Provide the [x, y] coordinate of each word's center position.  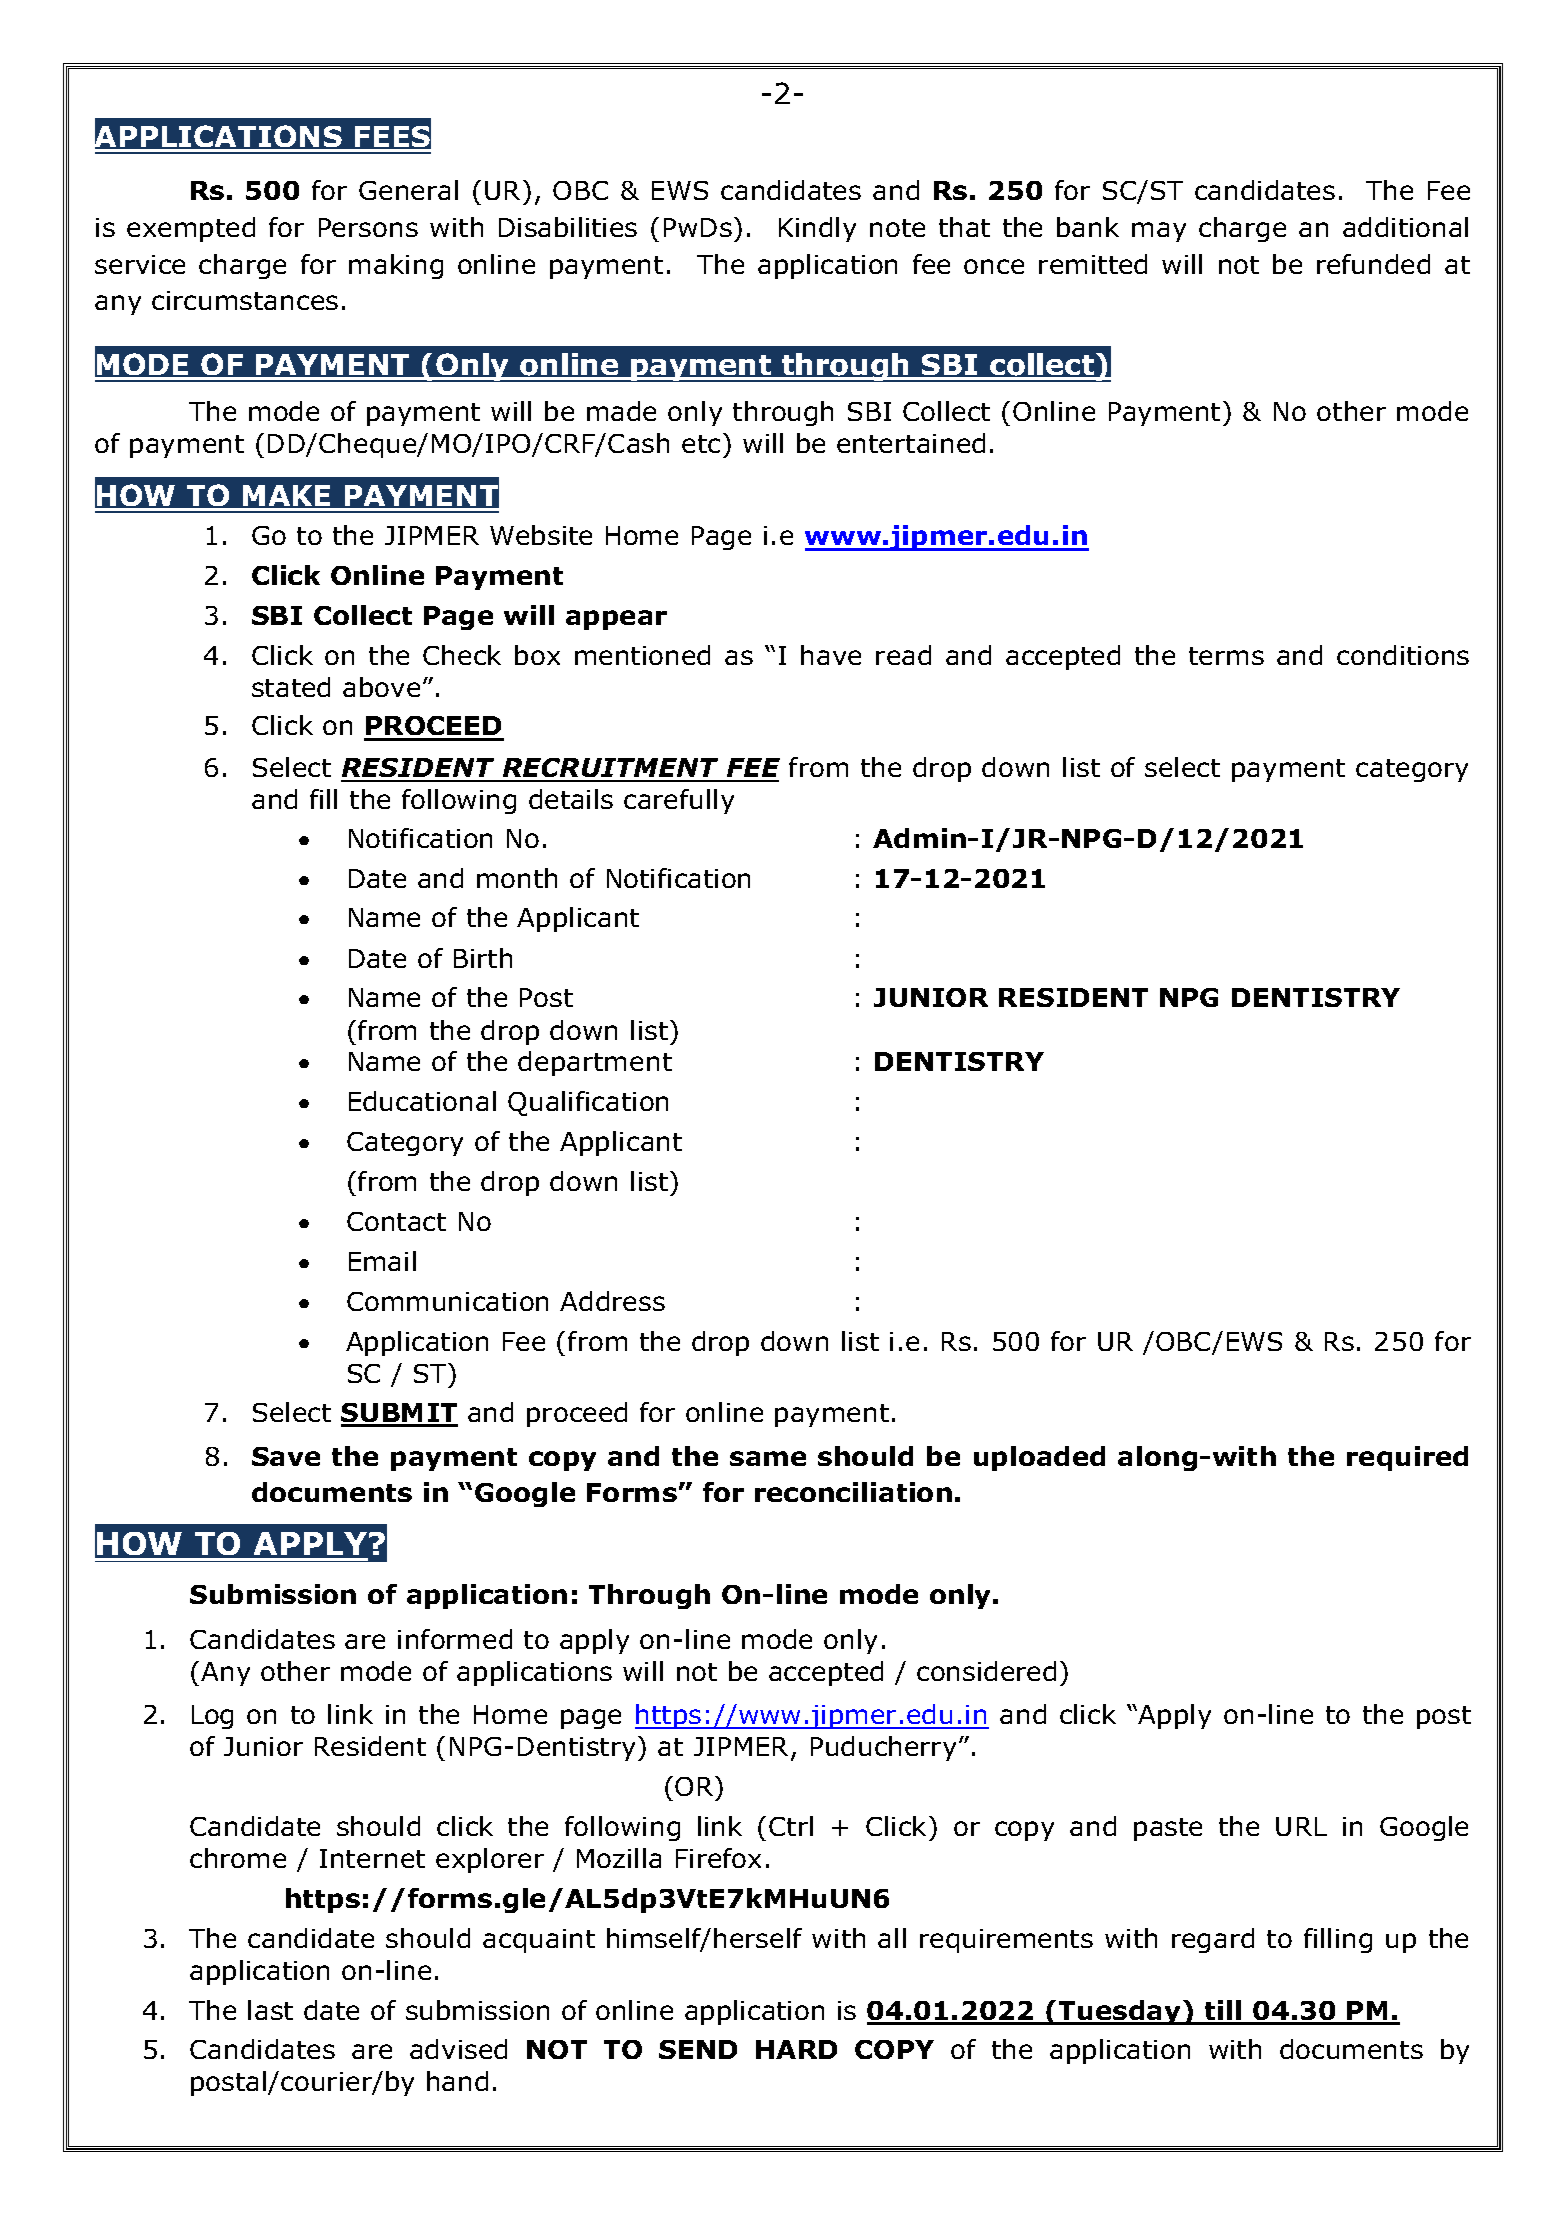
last [270, 2010]
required [1407, 1458]
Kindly [817, 229]
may [1159, 232]
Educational [422, 1101]
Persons [368, 227]
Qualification [588, 1103]
